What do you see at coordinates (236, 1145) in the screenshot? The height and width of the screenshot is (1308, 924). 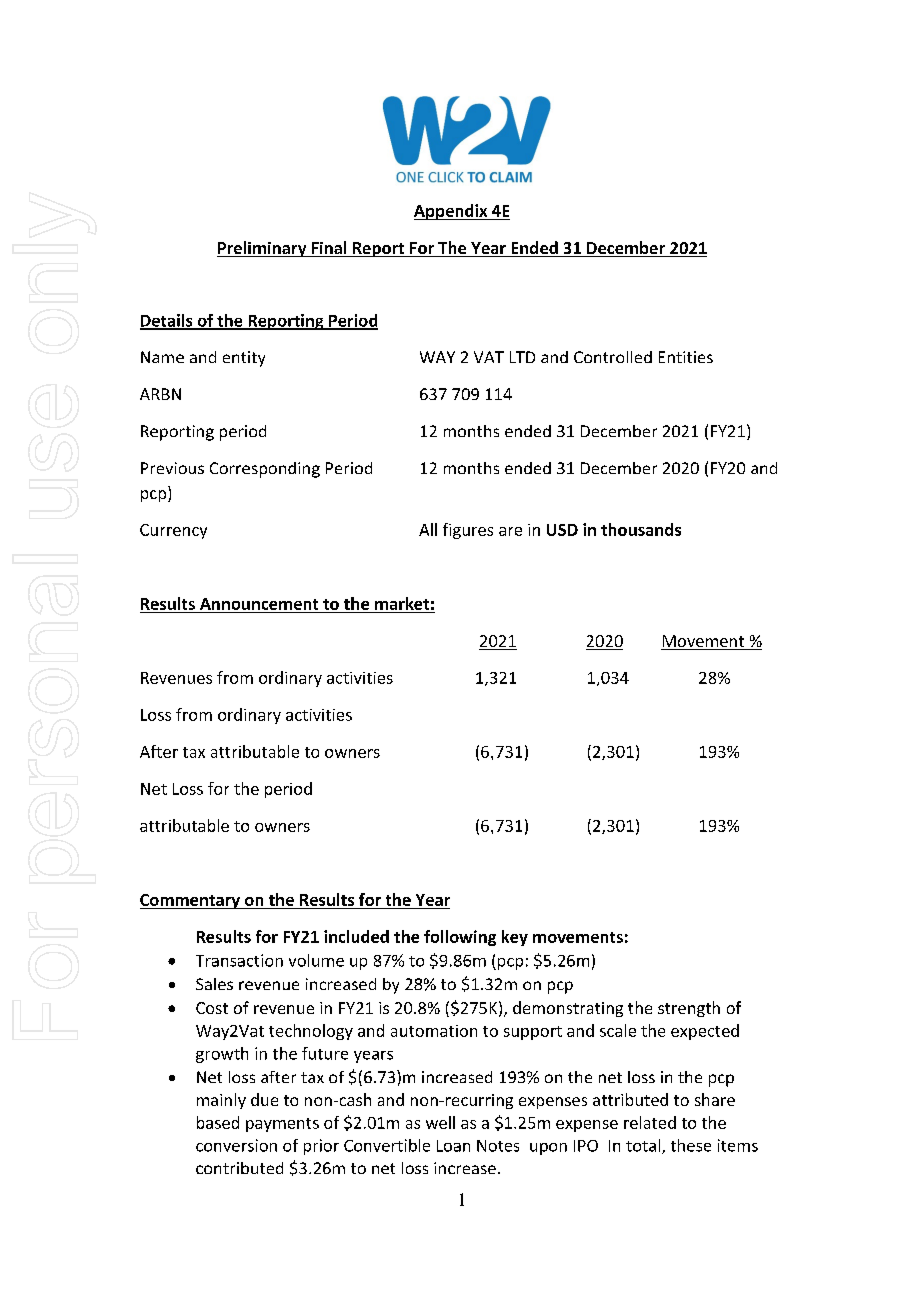 I see `conversion` at bounding box center [236, 1145].
